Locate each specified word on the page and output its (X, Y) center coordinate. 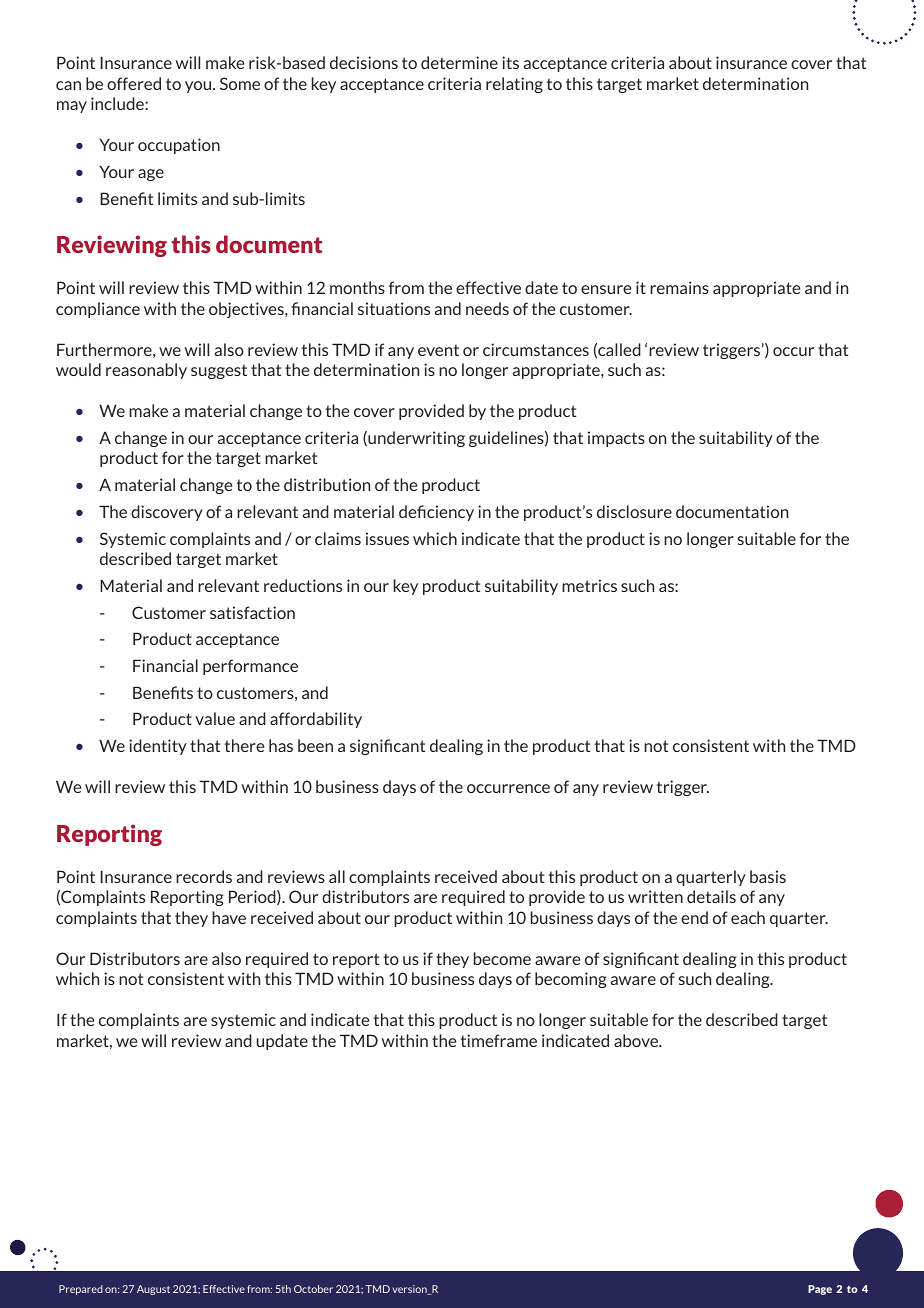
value (215, 718)
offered (134, 83)
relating (514, 85)
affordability (316, 720)
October (313, 1289)
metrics (589, 585)
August (153, 1290)
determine (459, 62)
